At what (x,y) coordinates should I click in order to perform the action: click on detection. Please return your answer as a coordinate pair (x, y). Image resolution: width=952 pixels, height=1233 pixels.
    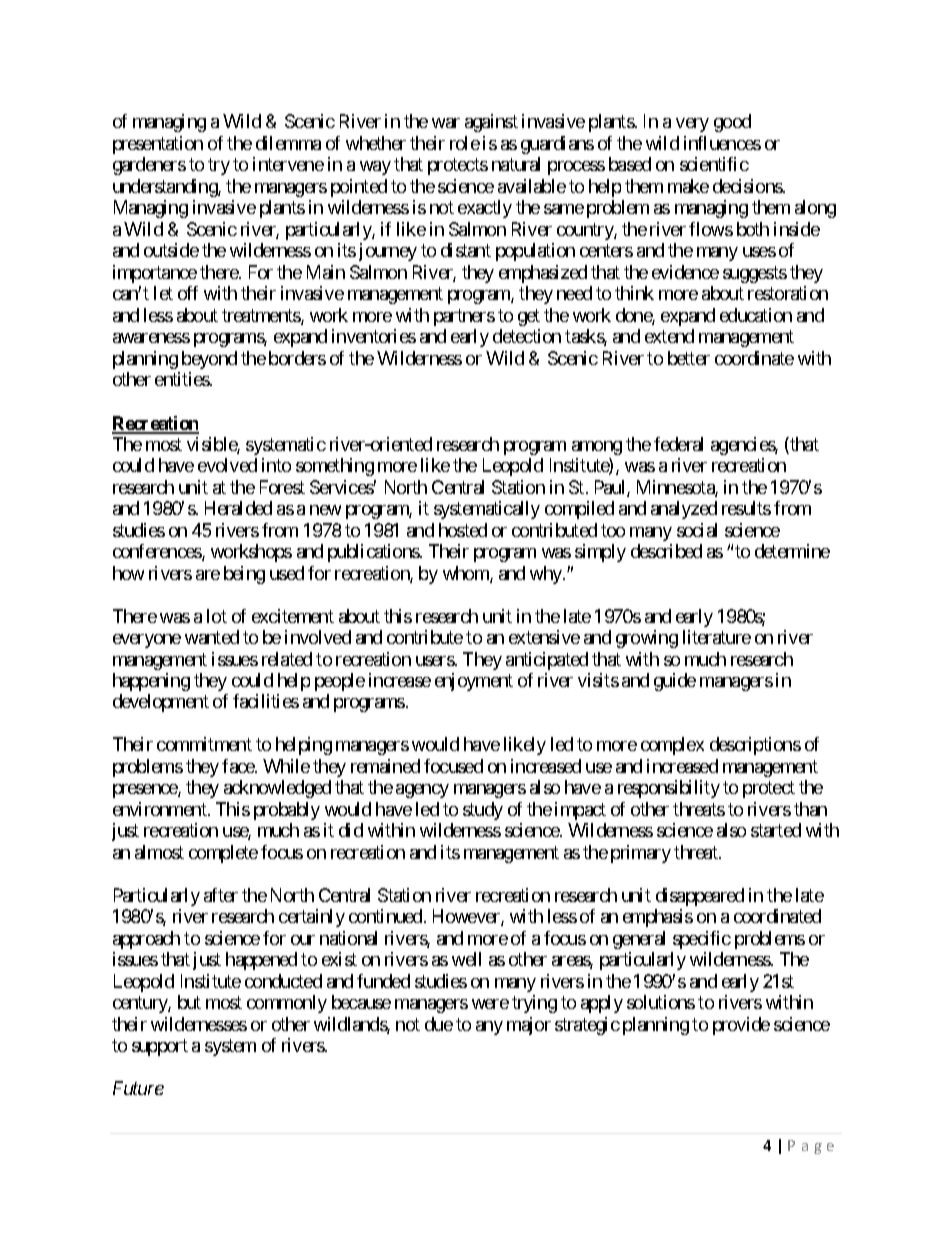
    Looking at the image, I should click on (527, 336).
